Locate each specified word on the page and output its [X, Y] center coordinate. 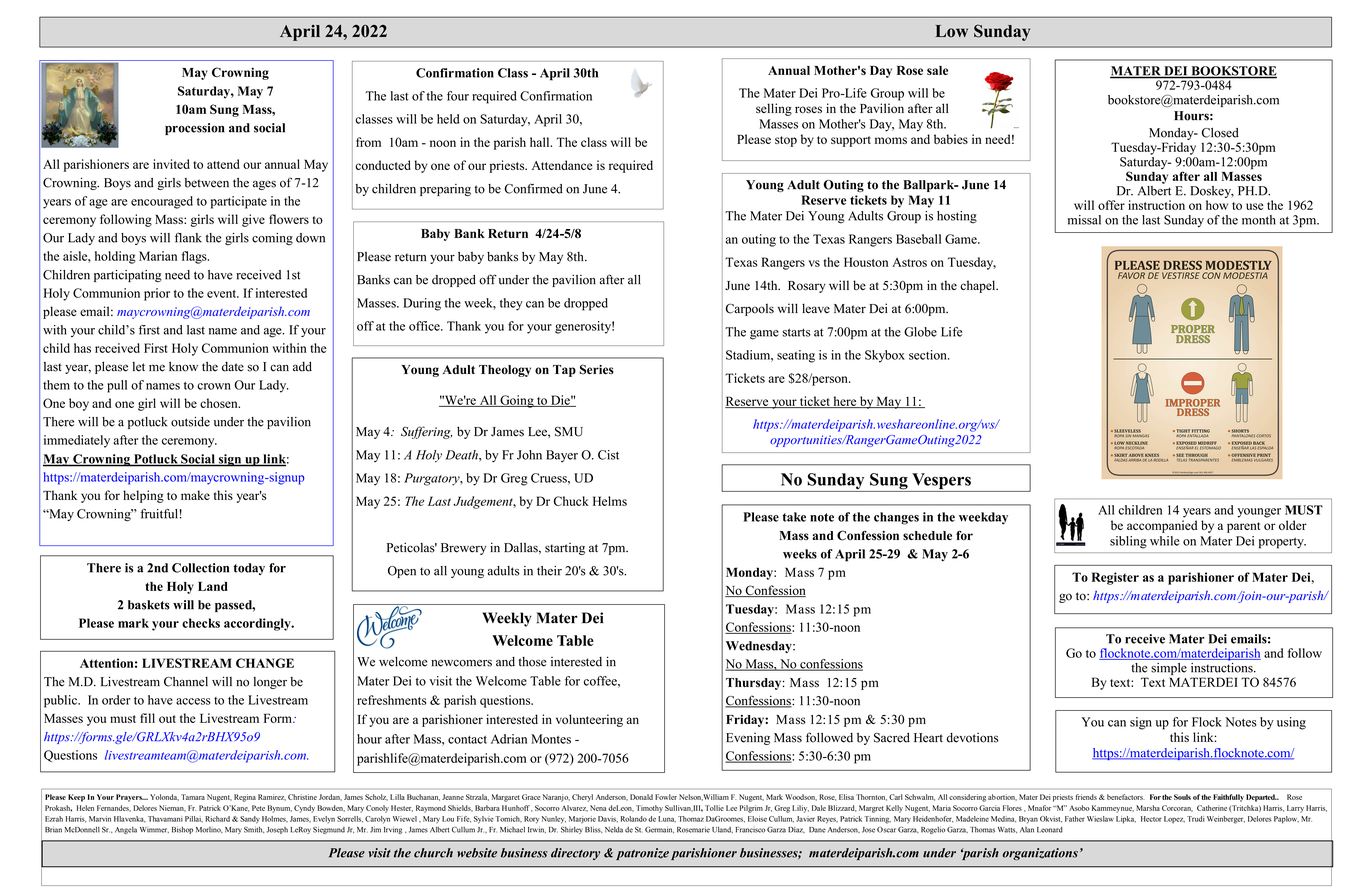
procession [195, 129]
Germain [659, 829]
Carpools [750, 309]
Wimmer [154, 830]
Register [1115, 578]
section [929, 355]
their [549, 571]
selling [774, 109]
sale [937, 70]
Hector [1151, 819]
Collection [200, 568]
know [183, 367]
